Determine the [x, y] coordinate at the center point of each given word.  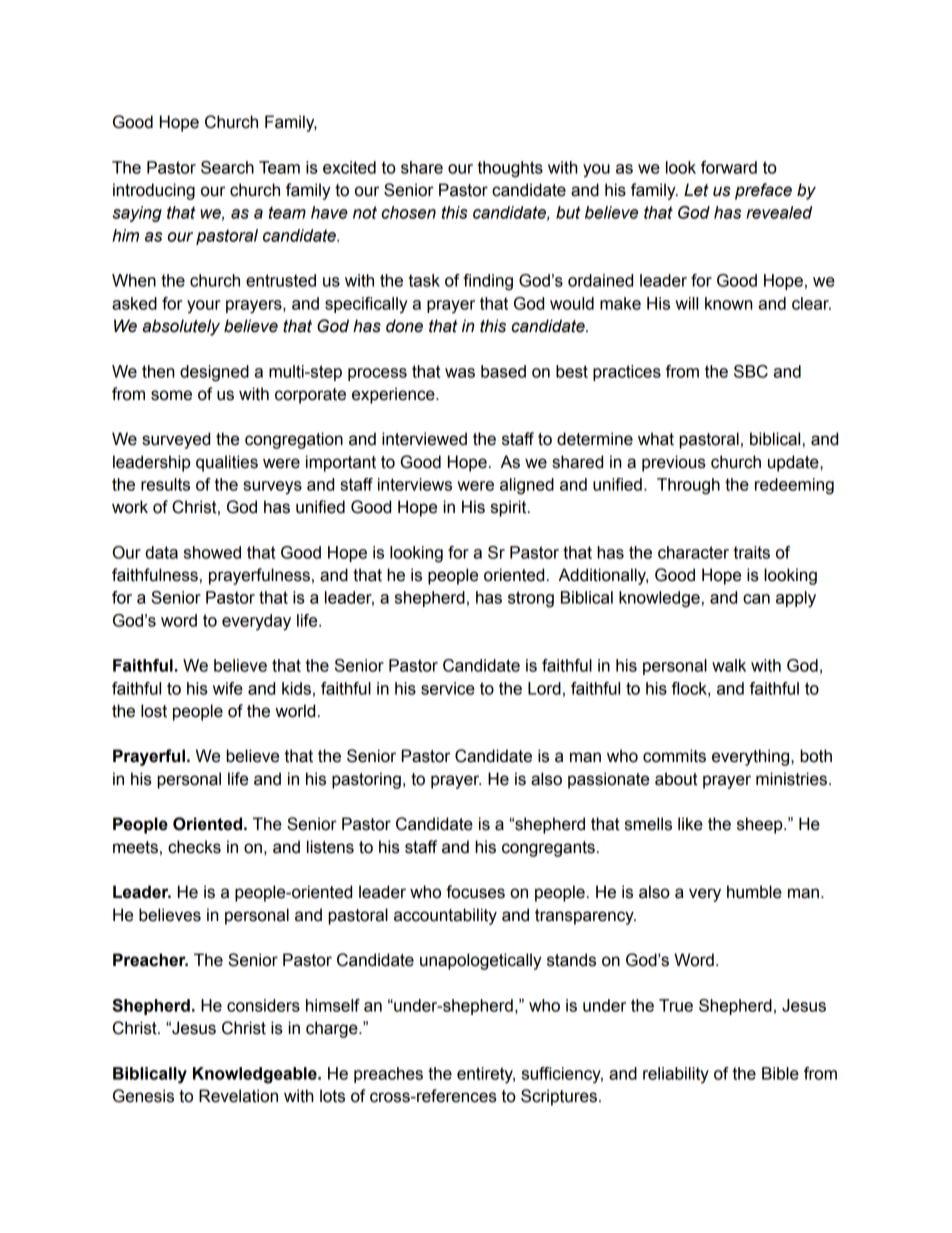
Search [227, 167]
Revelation [238, 1096]
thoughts [510, 169]
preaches [388, 1075]
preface [763, 191]
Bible [780, 1073]
